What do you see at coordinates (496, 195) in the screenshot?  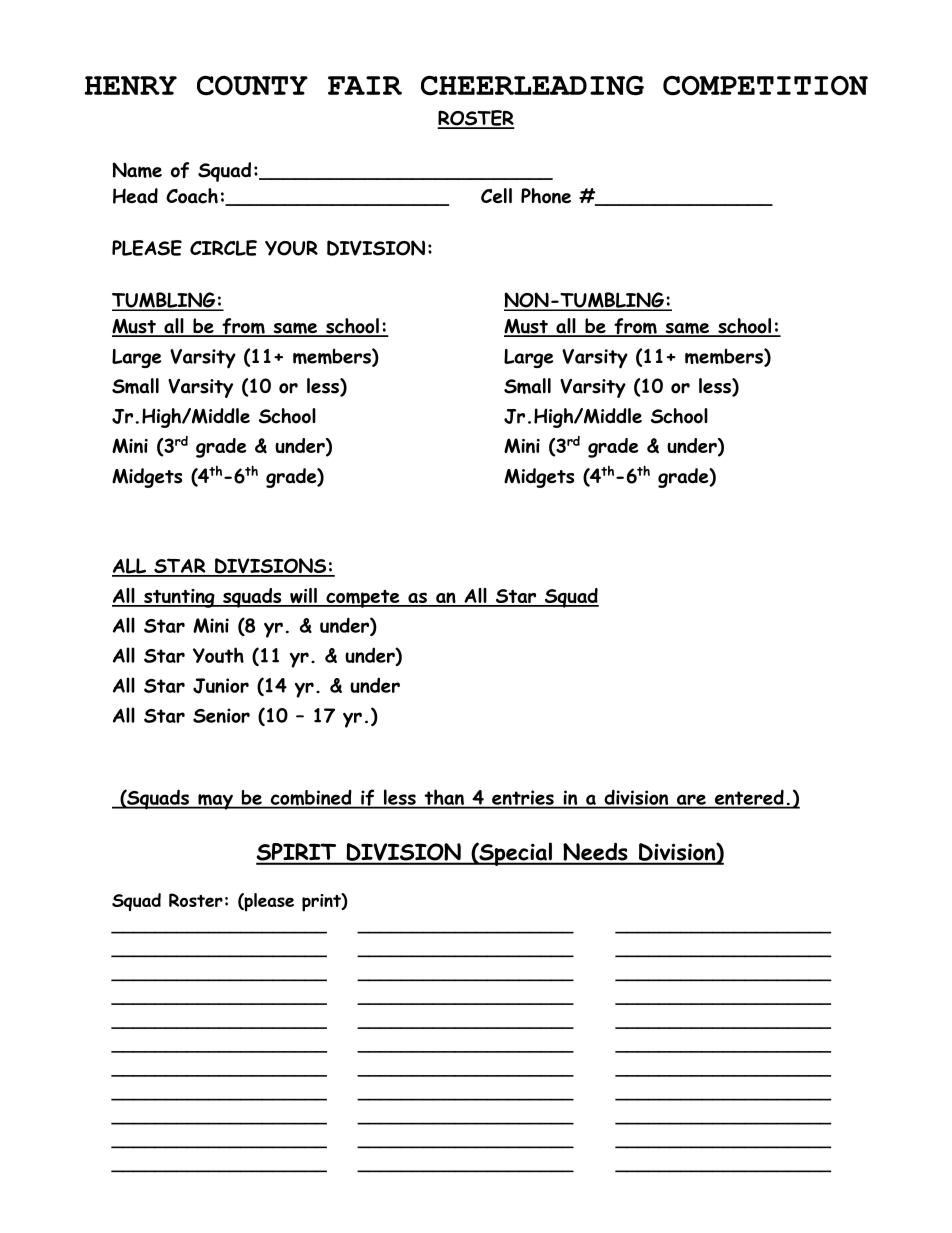 I see `Cell` at bounding box center [496, 195].
